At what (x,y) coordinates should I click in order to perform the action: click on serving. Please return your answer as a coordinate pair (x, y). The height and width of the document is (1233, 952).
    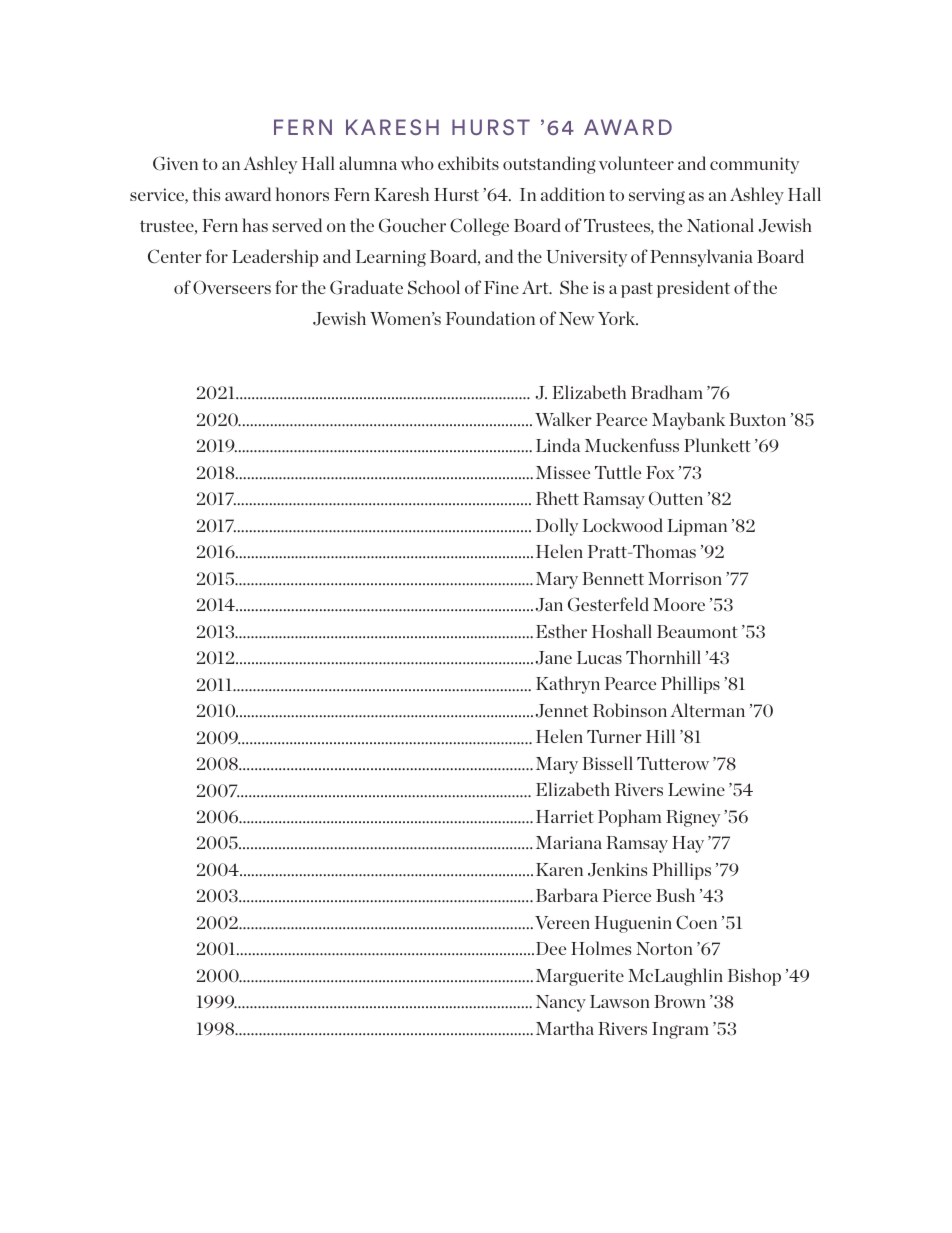
    Looking at the image, I should click on (657, 196).
